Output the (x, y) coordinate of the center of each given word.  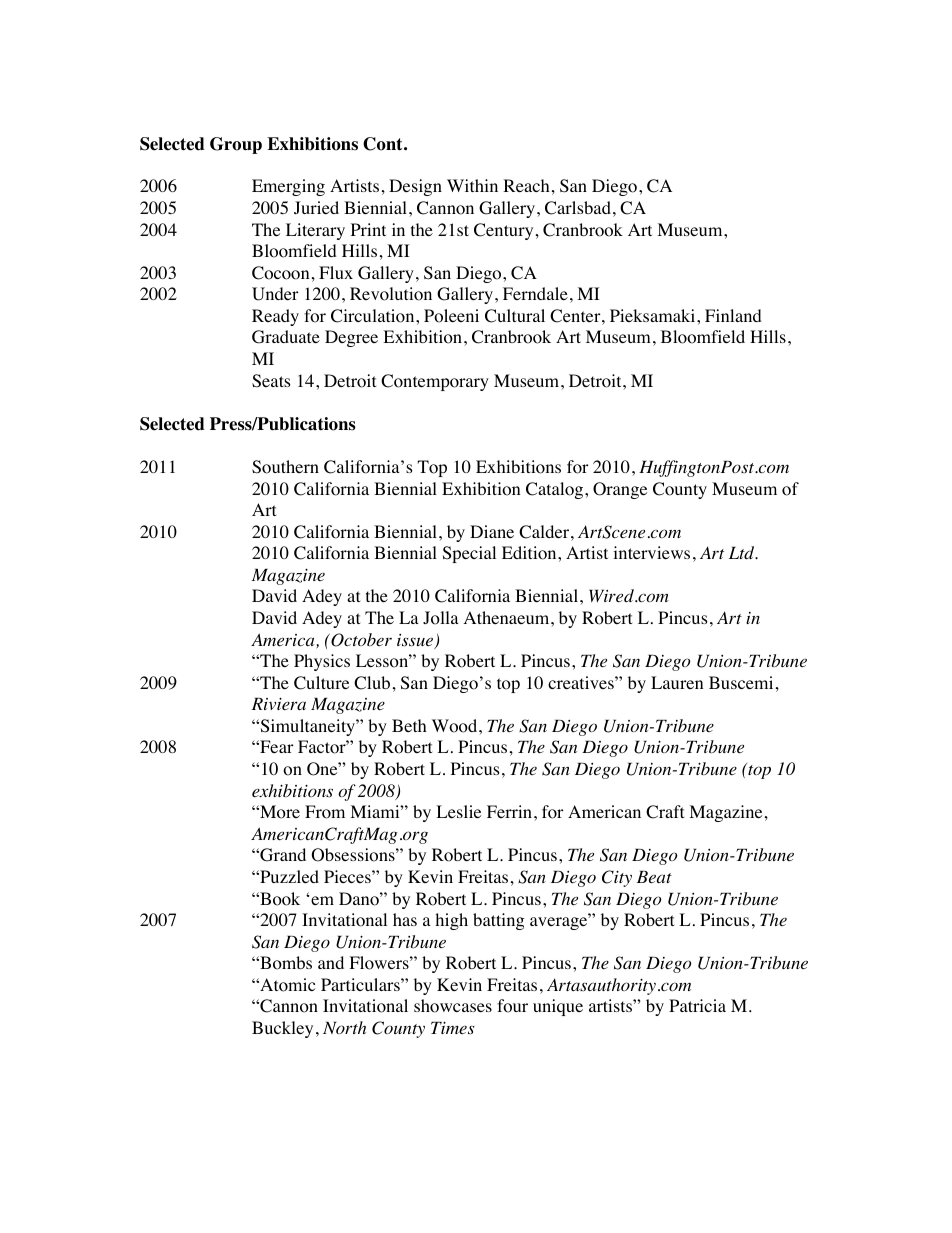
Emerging (288, 187)
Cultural (515, 316)
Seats (271, 381)
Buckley (282, 1029)
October (360, 640)
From (325, 812)
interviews (651, 552)
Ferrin (511, 811)
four (512, 1006)
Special (469, 554)
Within (472, 185)
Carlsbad (578, 208)
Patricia (697, 1005)
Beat (654, 877)
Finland (733, 315)
